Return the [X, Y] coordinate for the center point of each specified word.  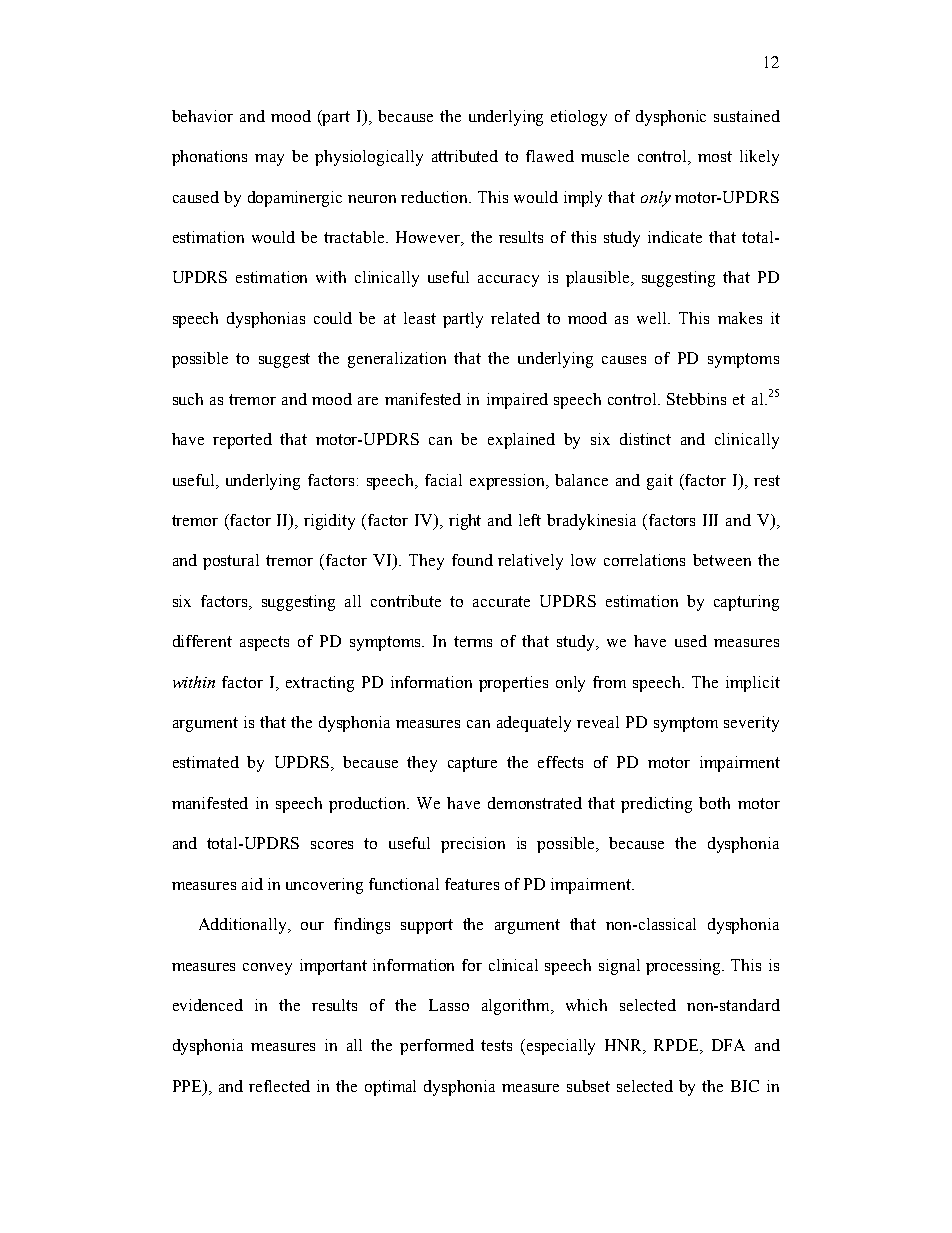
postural [231, 562]
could [333, 318]
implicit [753, 684]
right [465, 522]
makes [740, 318]
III [710, 520]
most [715, 156]
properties [513, 684]
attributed [465, 156]
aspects [264, 643]
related [515, 318]
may [269, 160]
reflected [279, 1086]
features [472, 884]
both [714, 803]
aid [252, 884]
